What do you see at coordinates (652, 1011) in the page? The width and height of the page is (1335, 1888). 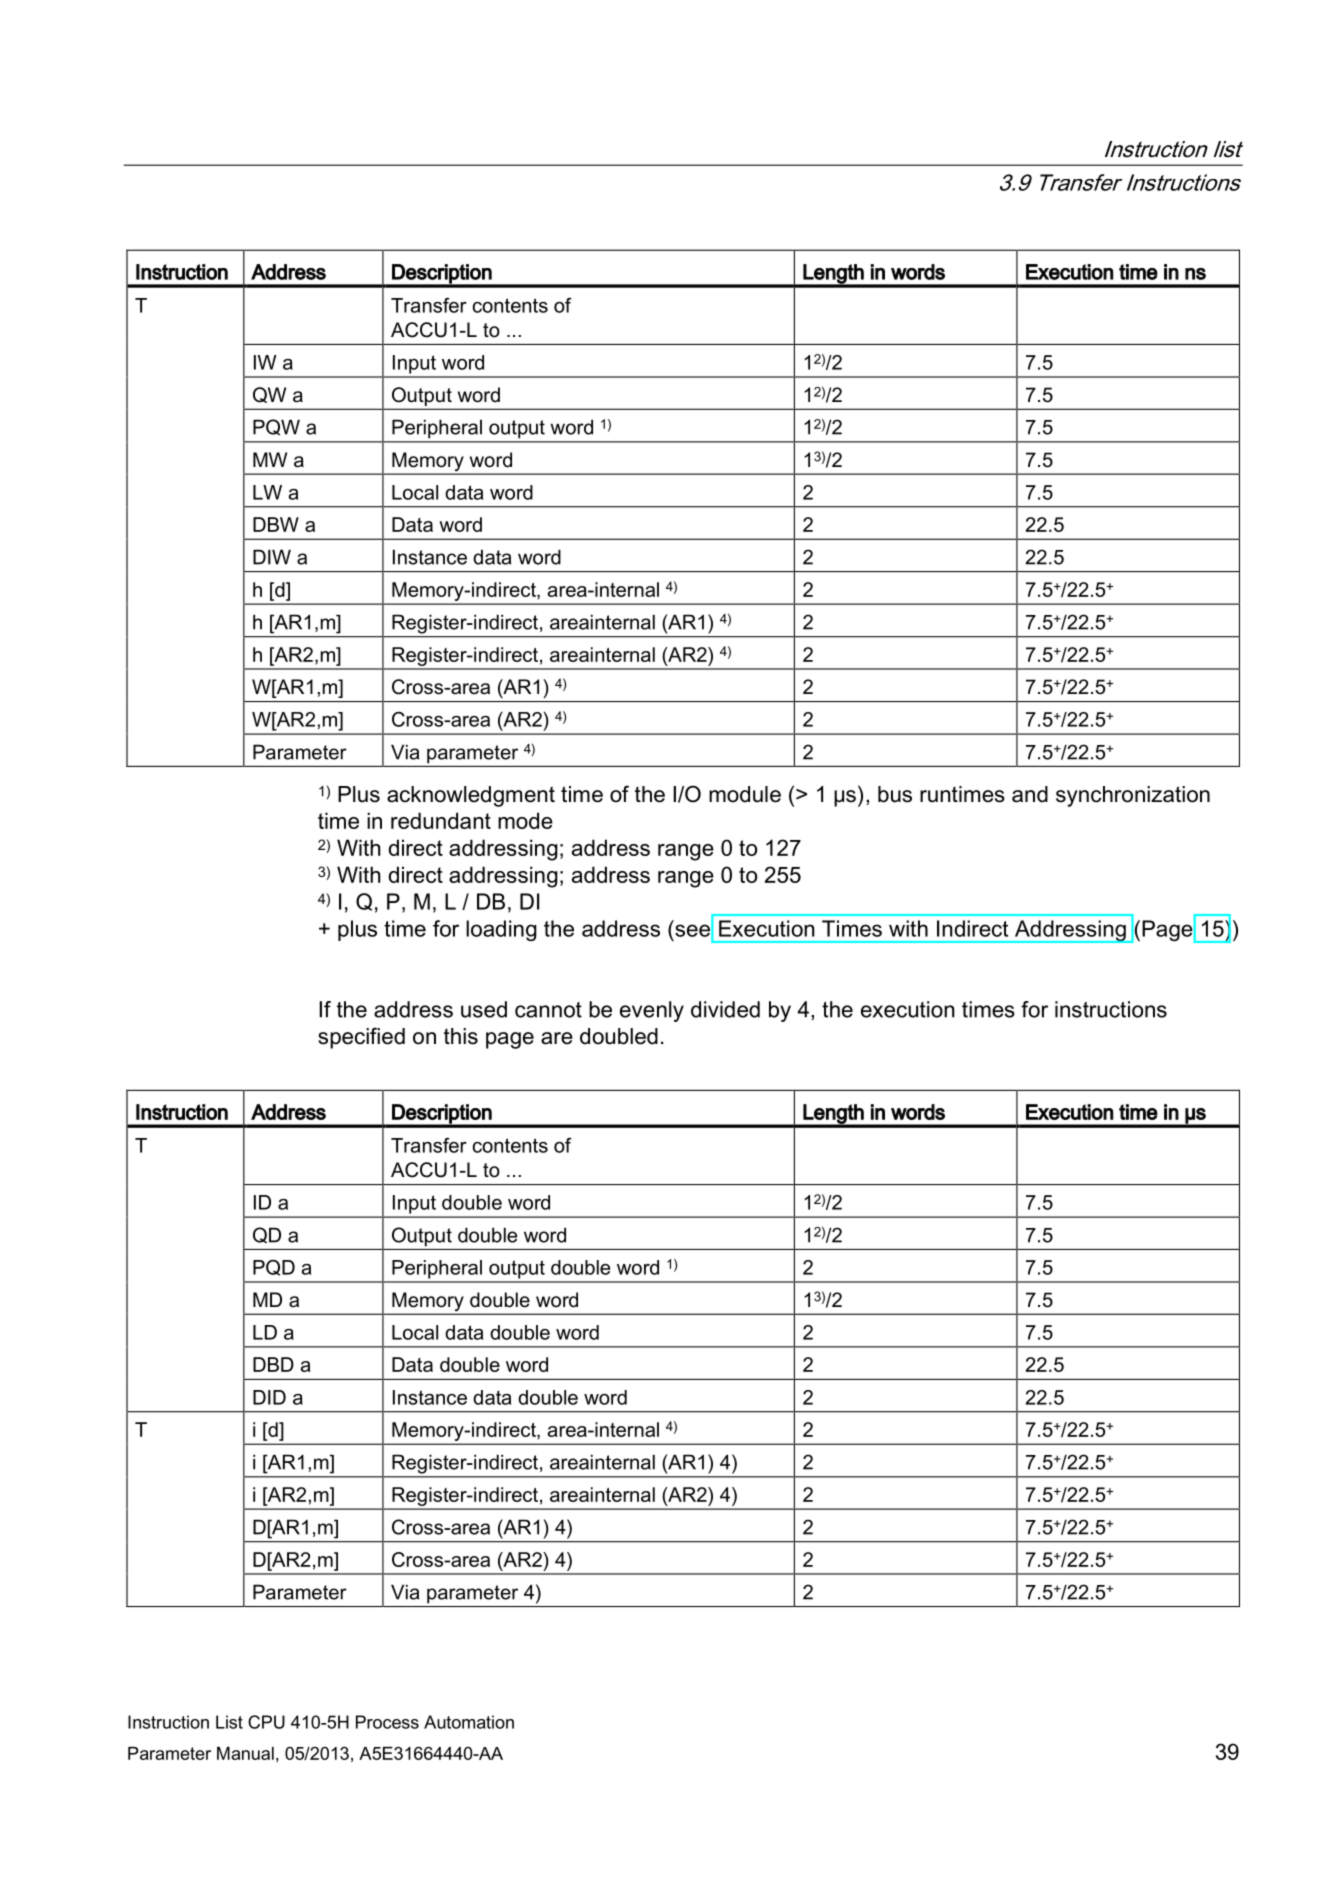 I see `evenly` at bounding box center [652, 1011].
